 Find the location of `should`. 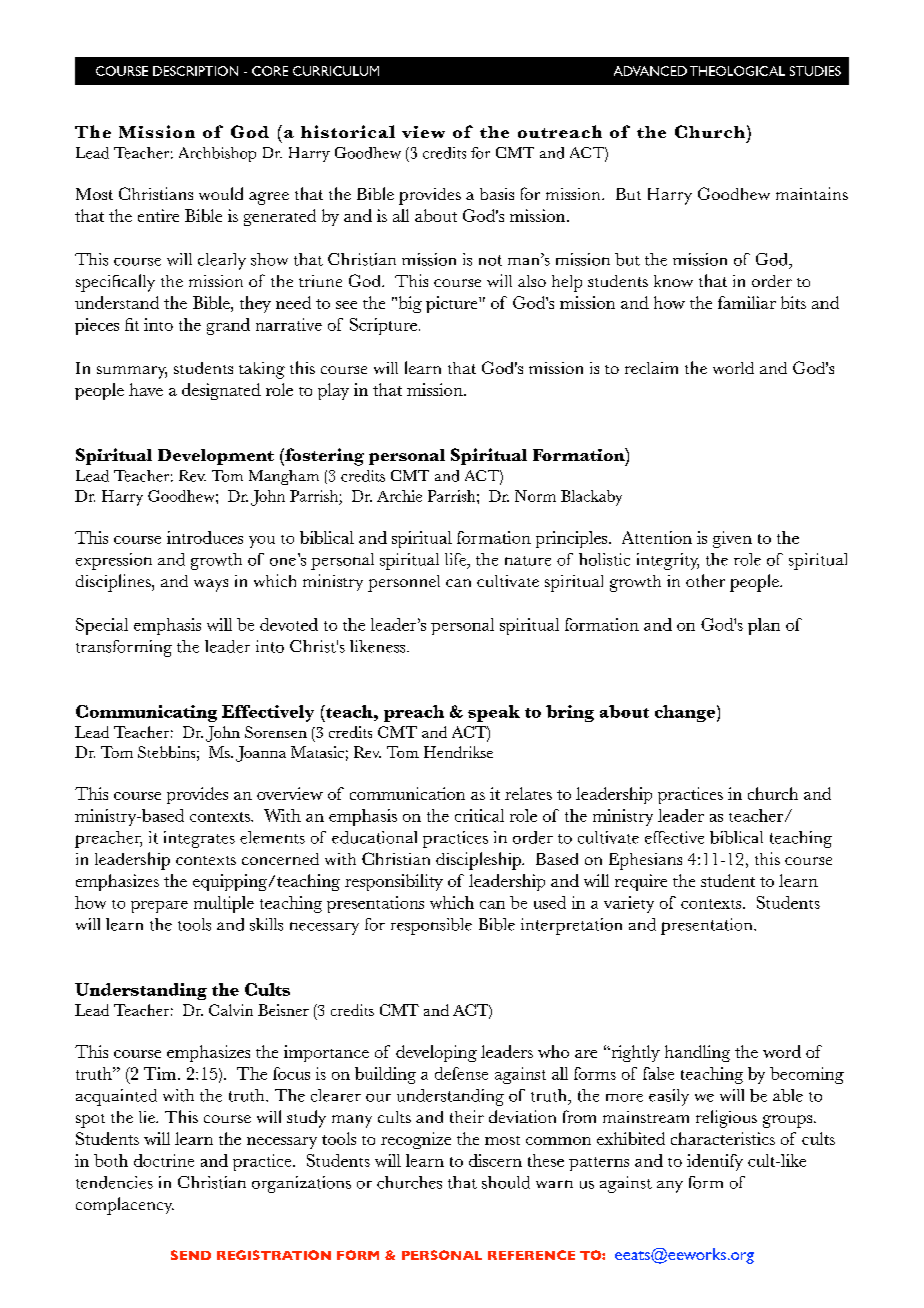

should is located at coordinates (506, 1182).
